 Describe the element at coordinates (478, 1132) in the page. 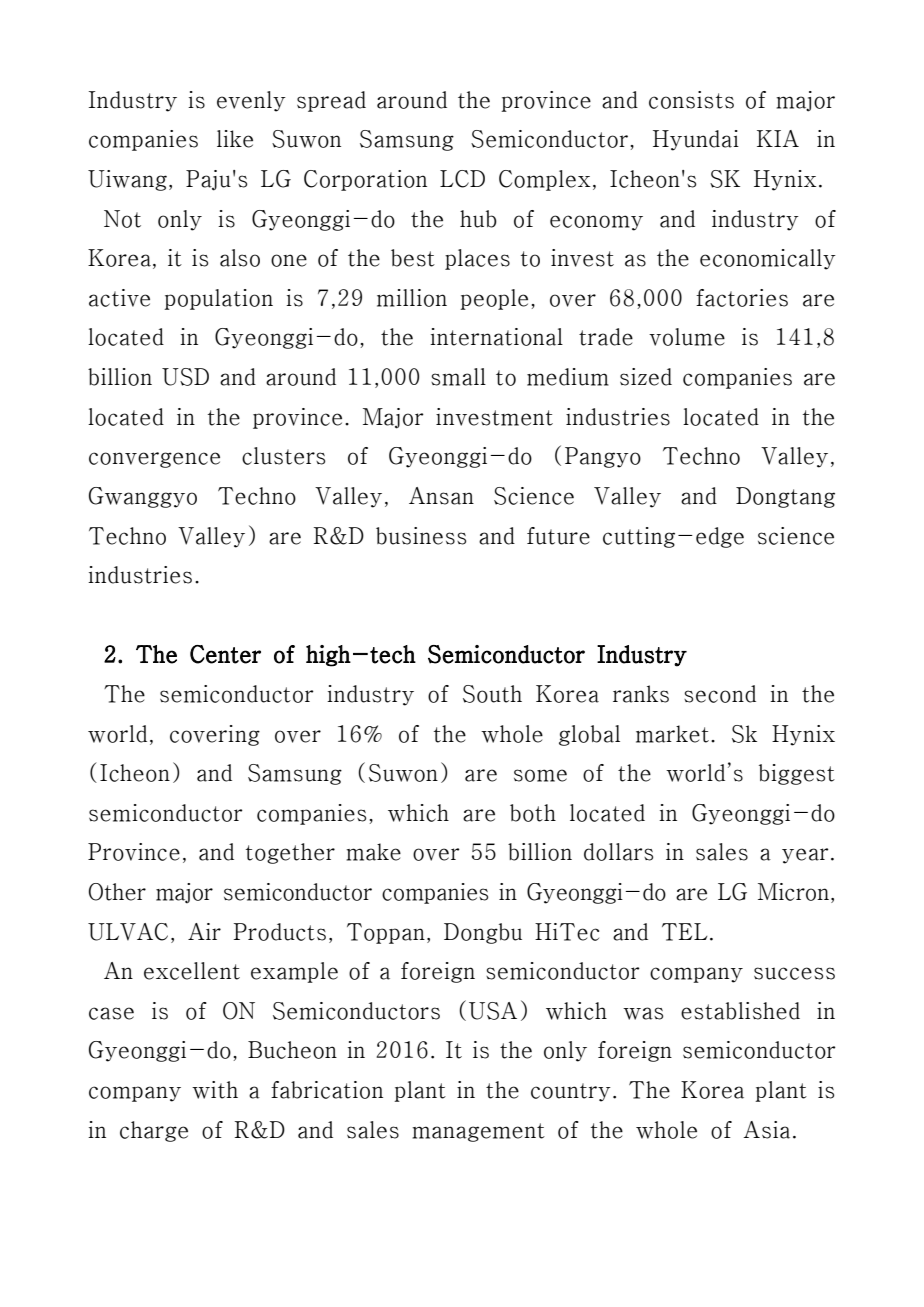

I see `management` at that location.
